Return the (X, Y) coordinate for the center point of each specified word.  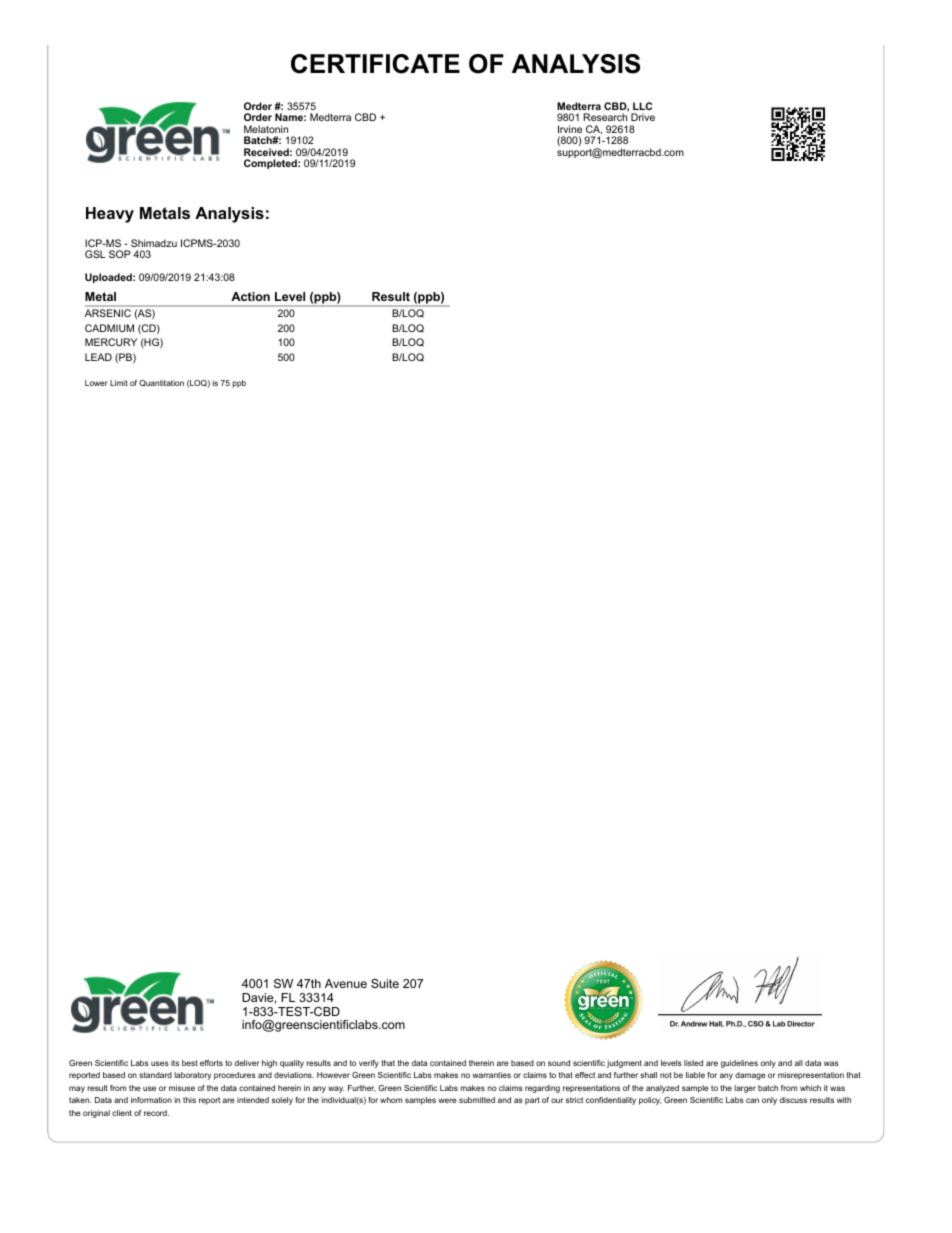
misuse (182, 1088)
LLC (642, 106)
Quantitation (161, 383)
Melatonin (266, 129)
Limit (119, 383)
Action (250, 296)
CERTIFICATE (375, 64)
